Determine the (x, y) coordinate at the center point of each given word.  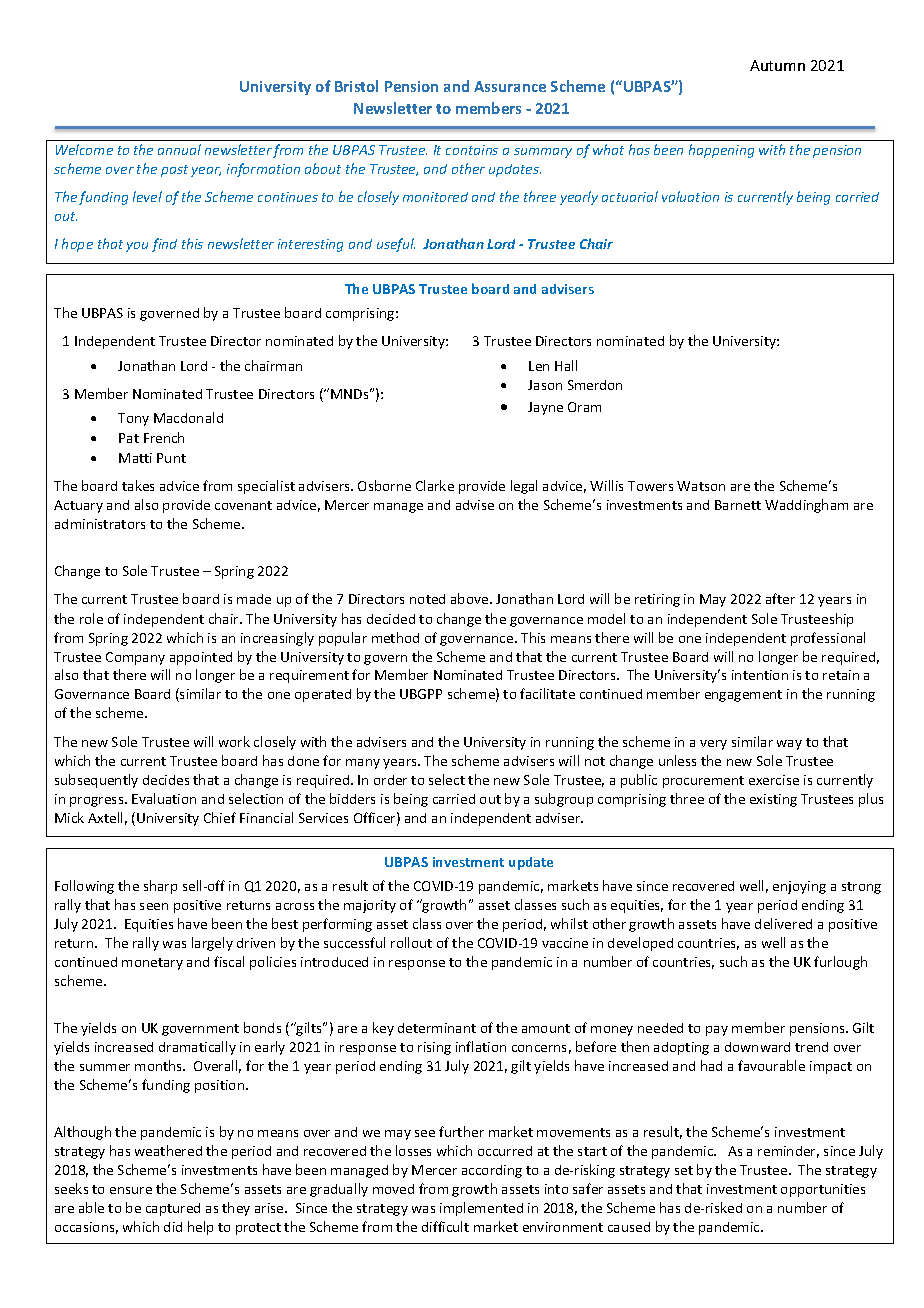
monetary (152, 964)
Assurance (510, 86)
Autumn (777, 65)
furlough (840, 963)
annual (179, 149)
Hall (566, 365)
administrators (100, 524)
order (390, 780)
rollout (411, 942)
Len (539, 366)
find (164, 245)
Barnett (738, 505)
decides (166, 780)
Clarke (435, 485)
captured (173, 1209)
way (789, 745)
